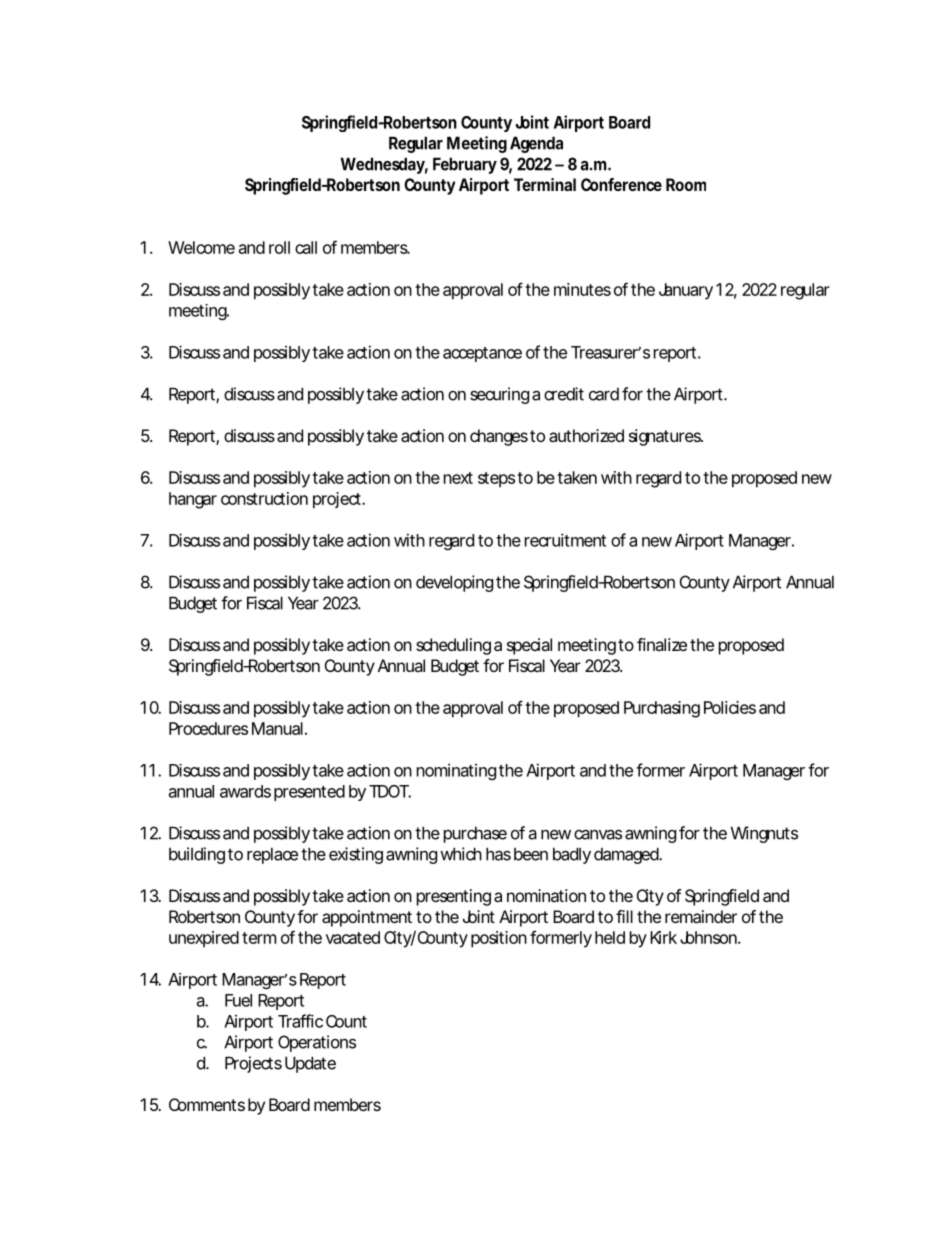 The width and height of the screenshot is (952, 1233). What do you see at coordinates (279, 247) in the screenshot?
I see `roll` at bounding box center [279, 247].
